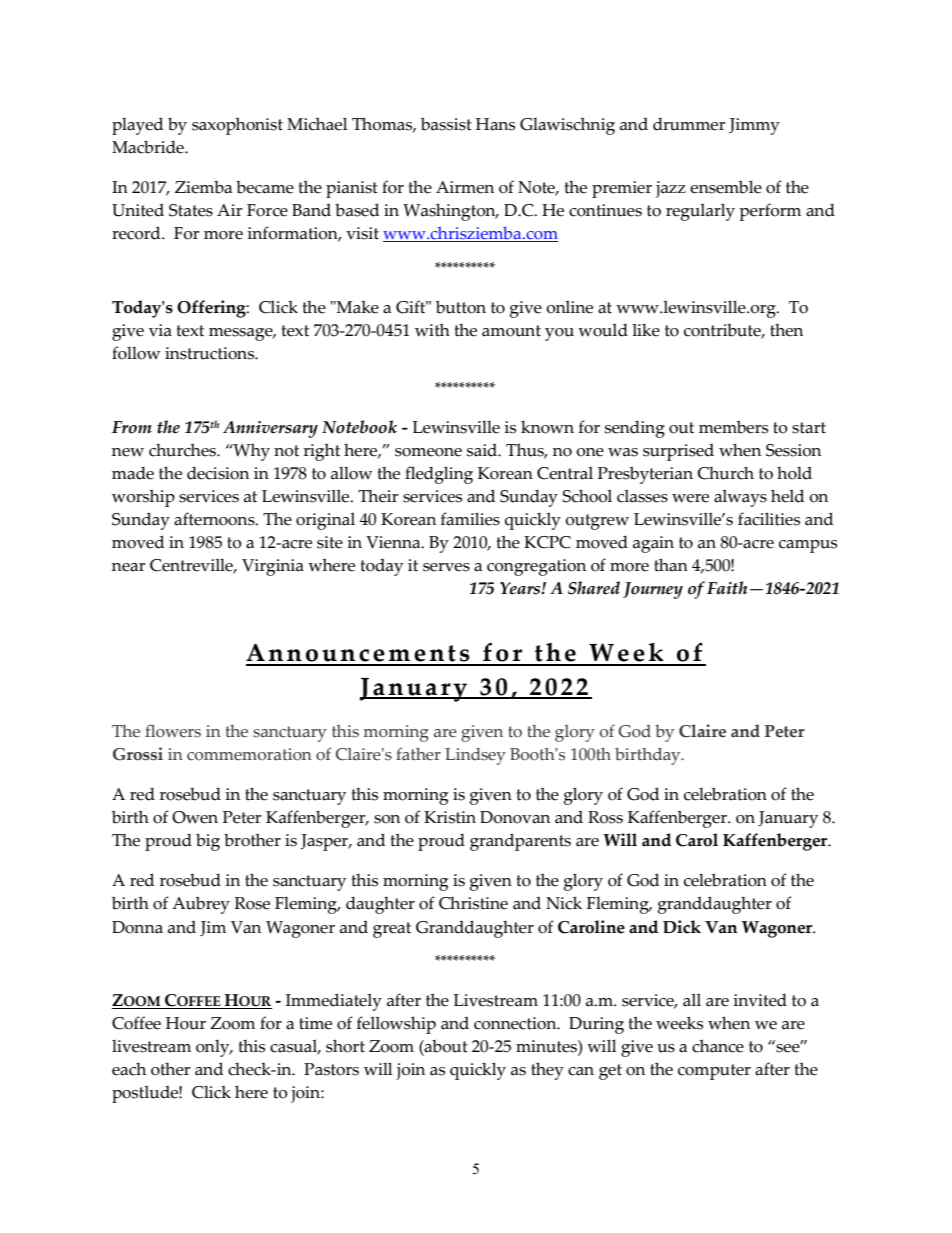 This document has height=1233, width=952. What do you see at coordinates (218, 473) in the document?
I see `decision` at bounding box center [218, 473].
